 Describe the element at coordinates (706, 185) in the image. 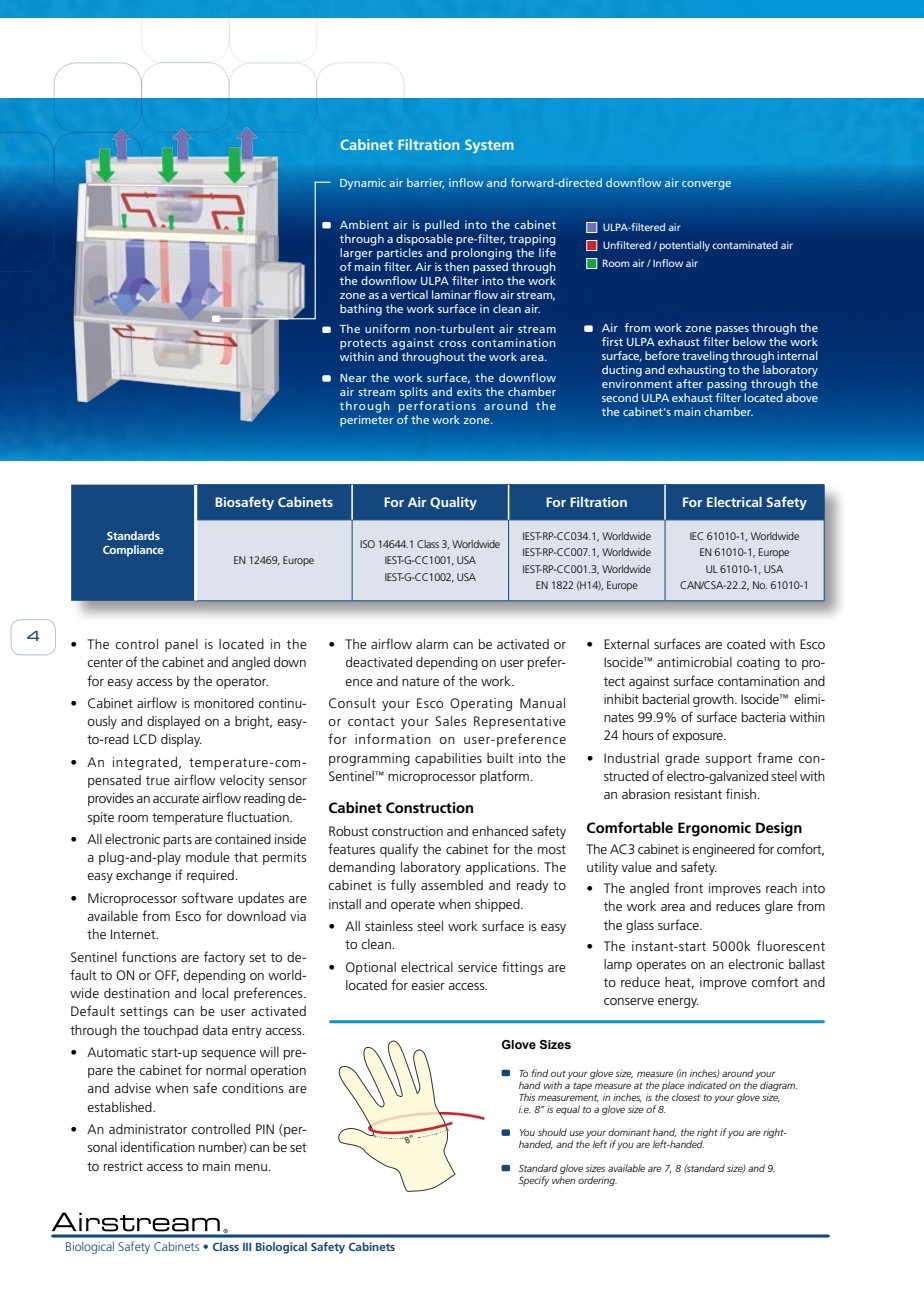

I see `converge` at that location.
